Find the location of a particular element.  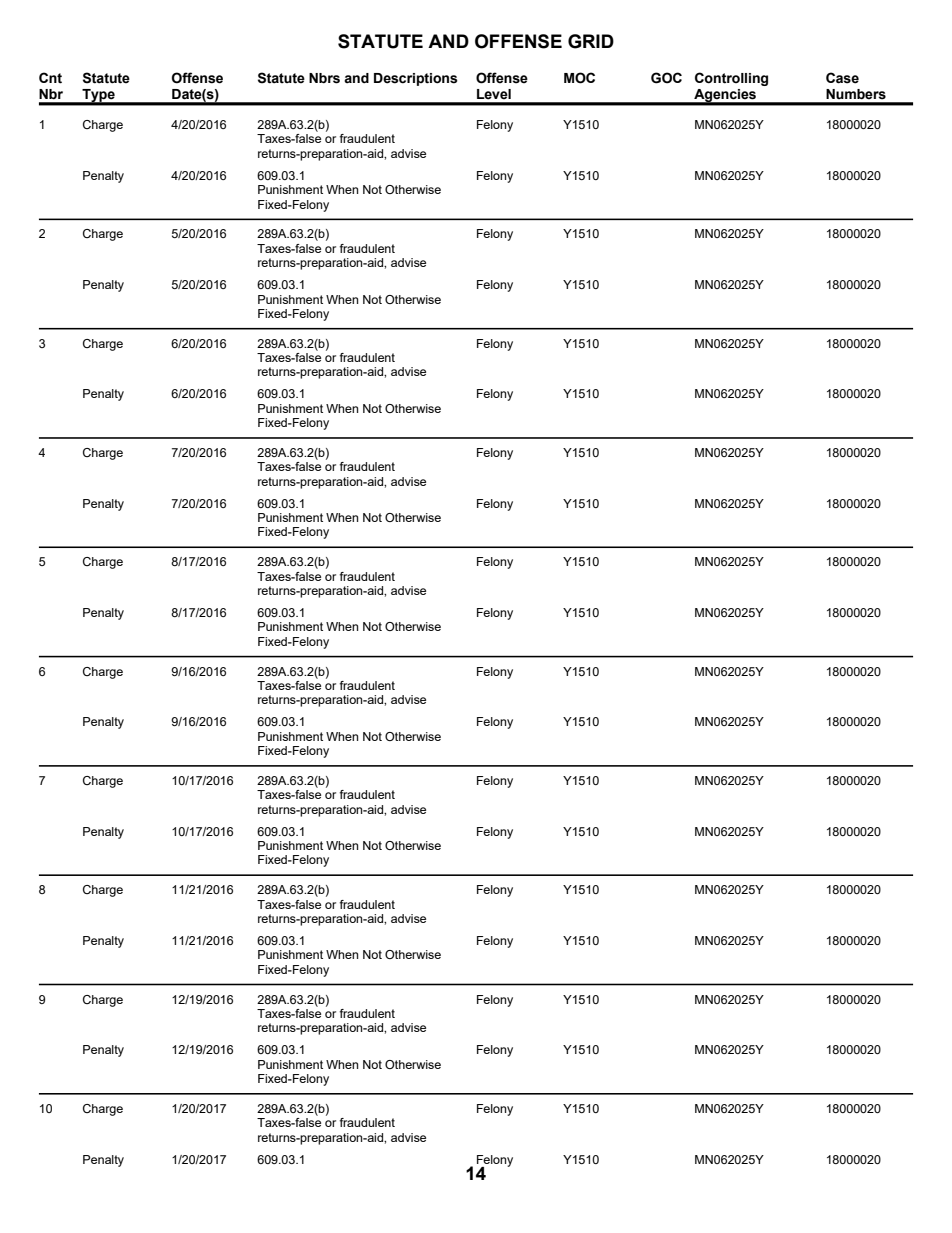

MOC is located at coordinates (579, 78).
